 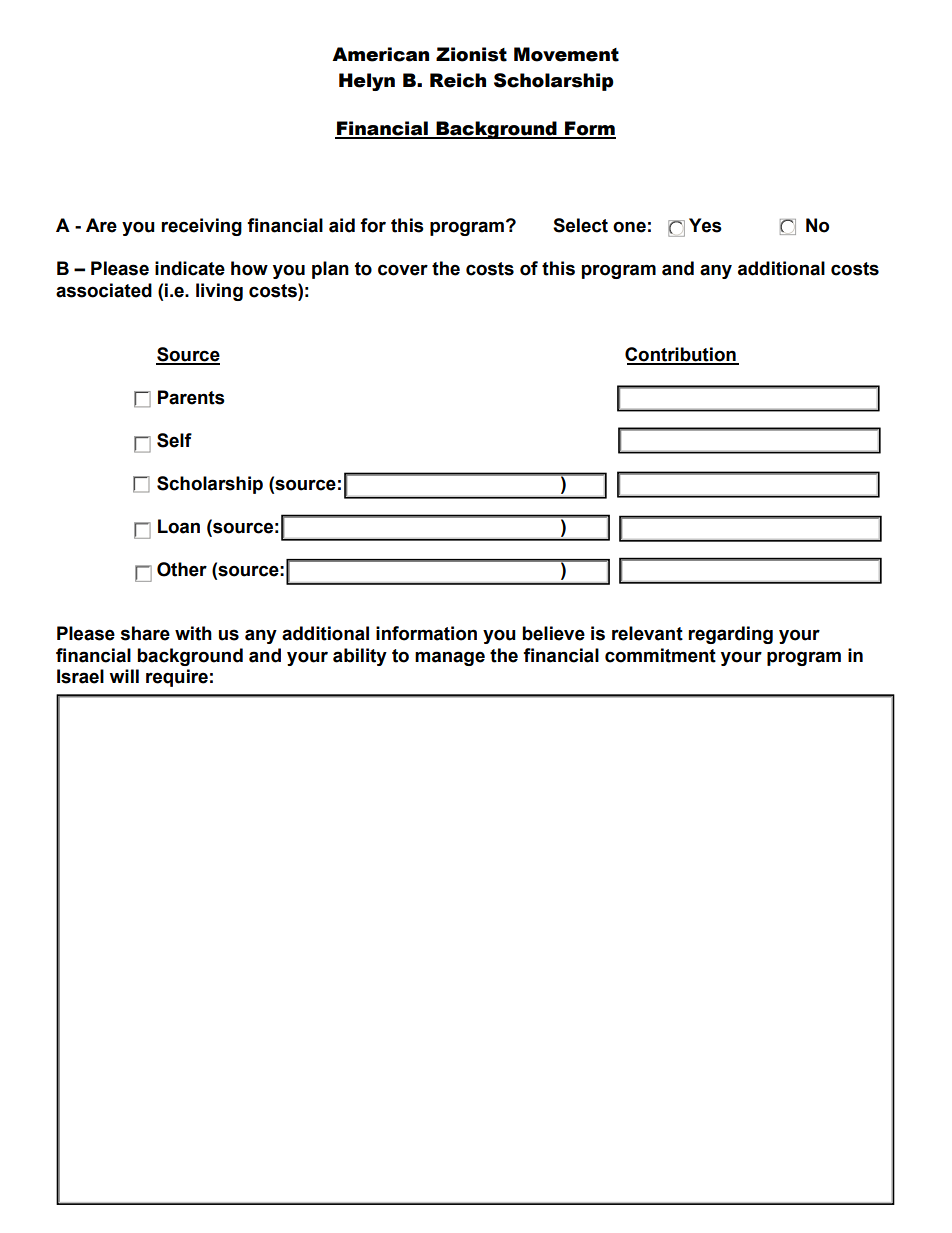 I want to click on Parents, so click(x=191, y=397).
